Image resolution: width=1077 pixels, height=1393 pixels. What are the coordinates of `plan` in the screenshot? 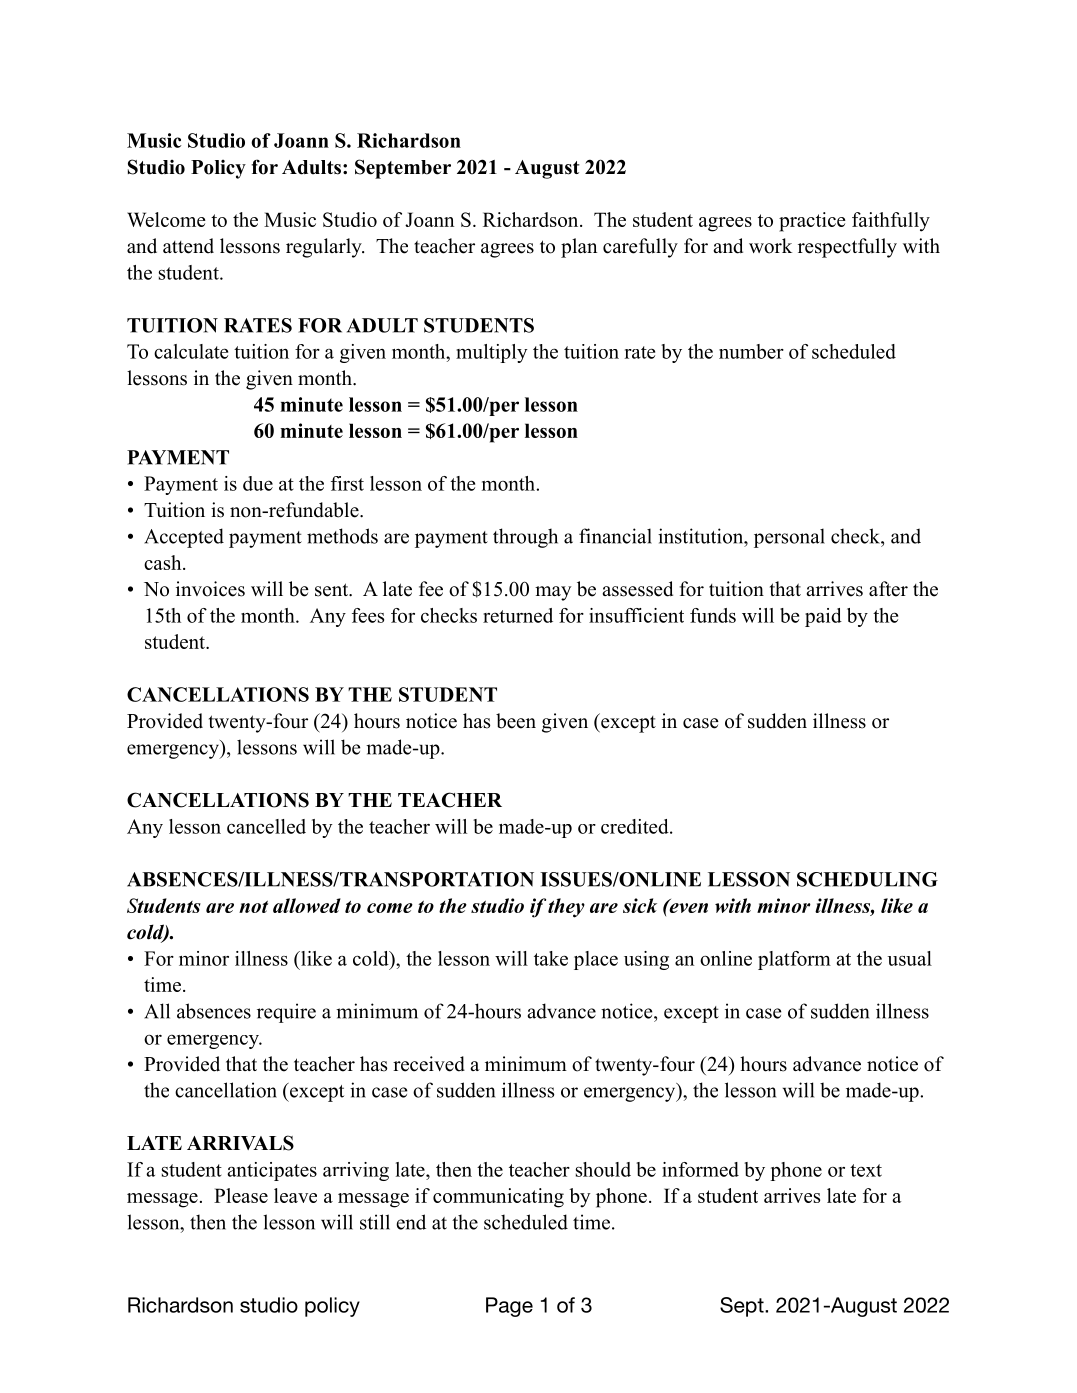 It's located at (579, 248).
